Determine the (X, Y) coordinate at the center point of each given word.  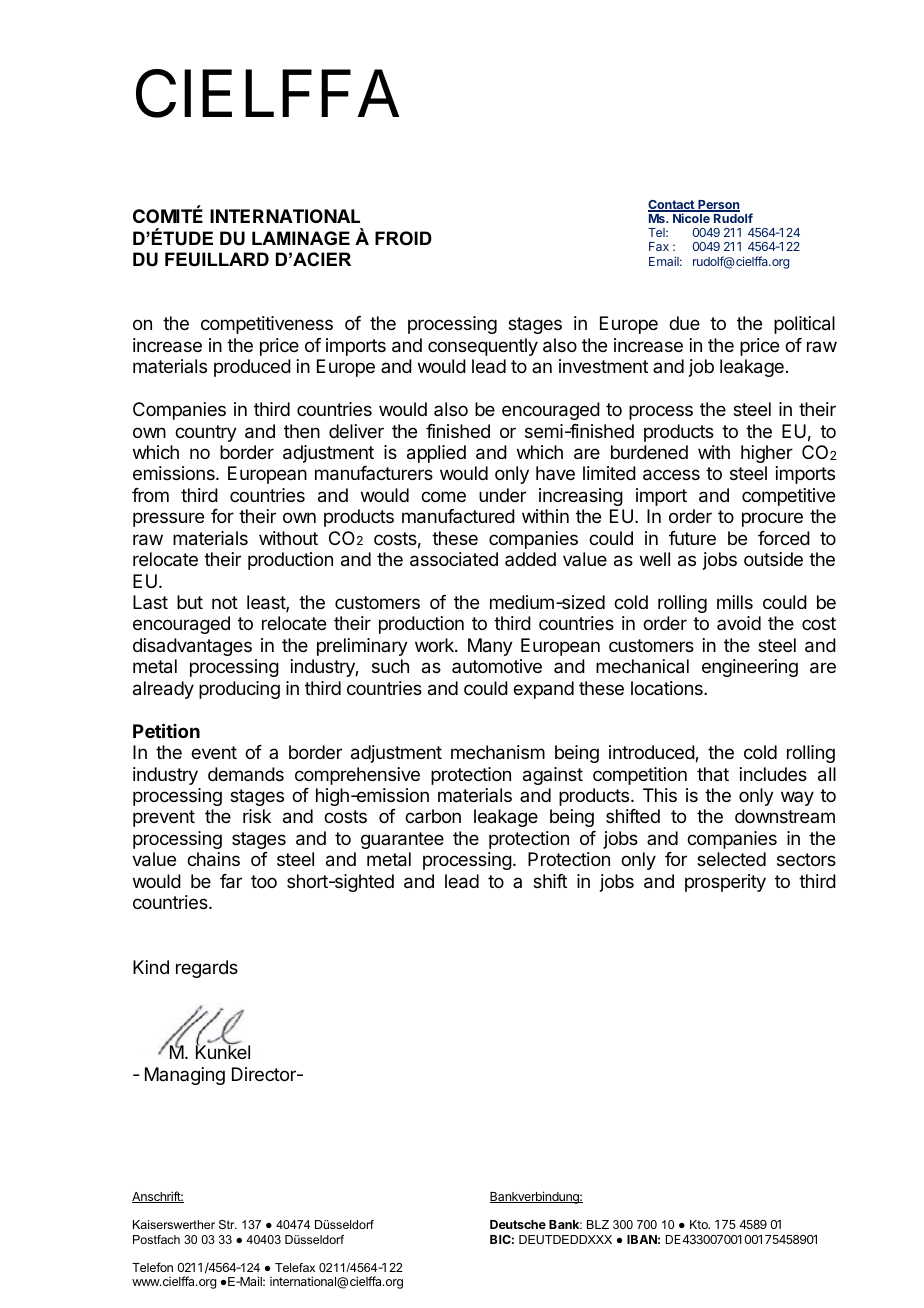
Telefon (152, 1267)
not (225, 602)
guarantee (402, 840)
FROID (403, 238)
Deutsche (518, 1224)
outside (773, 559)
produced (252, 368)
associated (454, 559)
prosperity (725, 883)
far (231, 881)
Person (718, 206)
